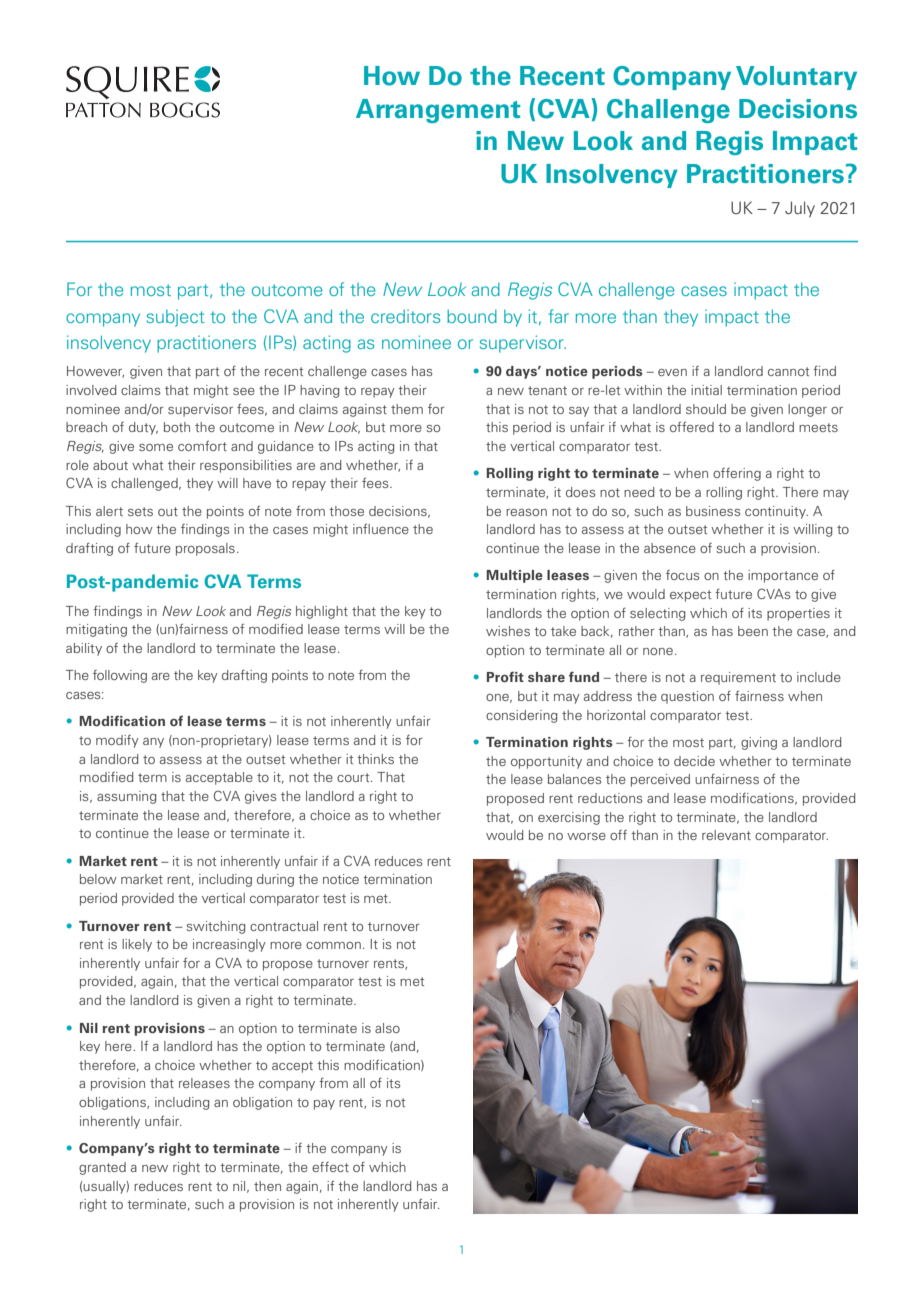 This document has height=1308, width=924. I want to click on switching, so click(216, 927).
